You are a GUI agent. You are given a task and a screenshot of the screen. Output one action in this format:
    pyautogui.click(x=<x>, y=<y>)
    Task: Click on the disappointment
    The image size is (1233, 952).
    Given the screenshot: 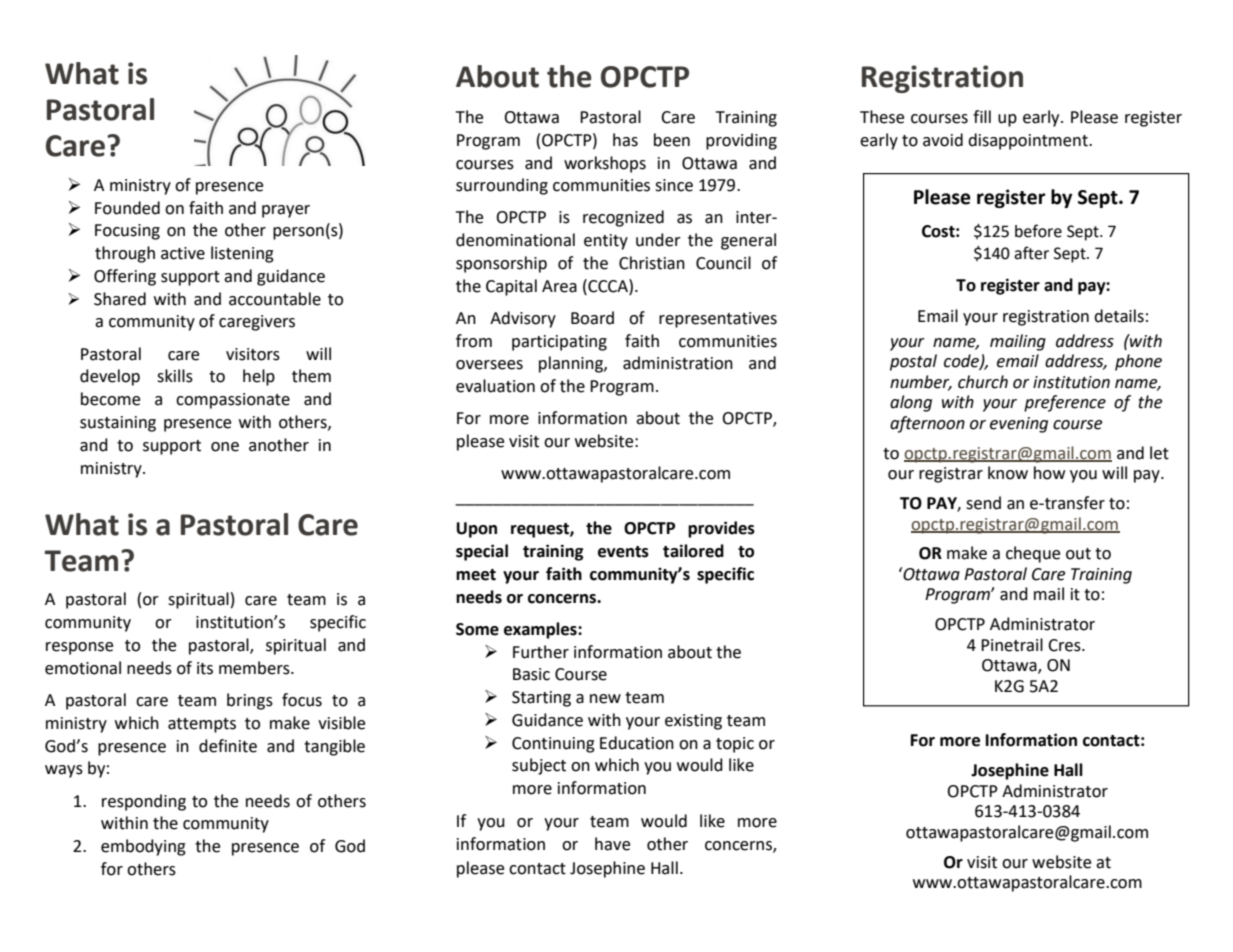 What is the action you would take?
    pyautogui.click(x=1029, y=141)
